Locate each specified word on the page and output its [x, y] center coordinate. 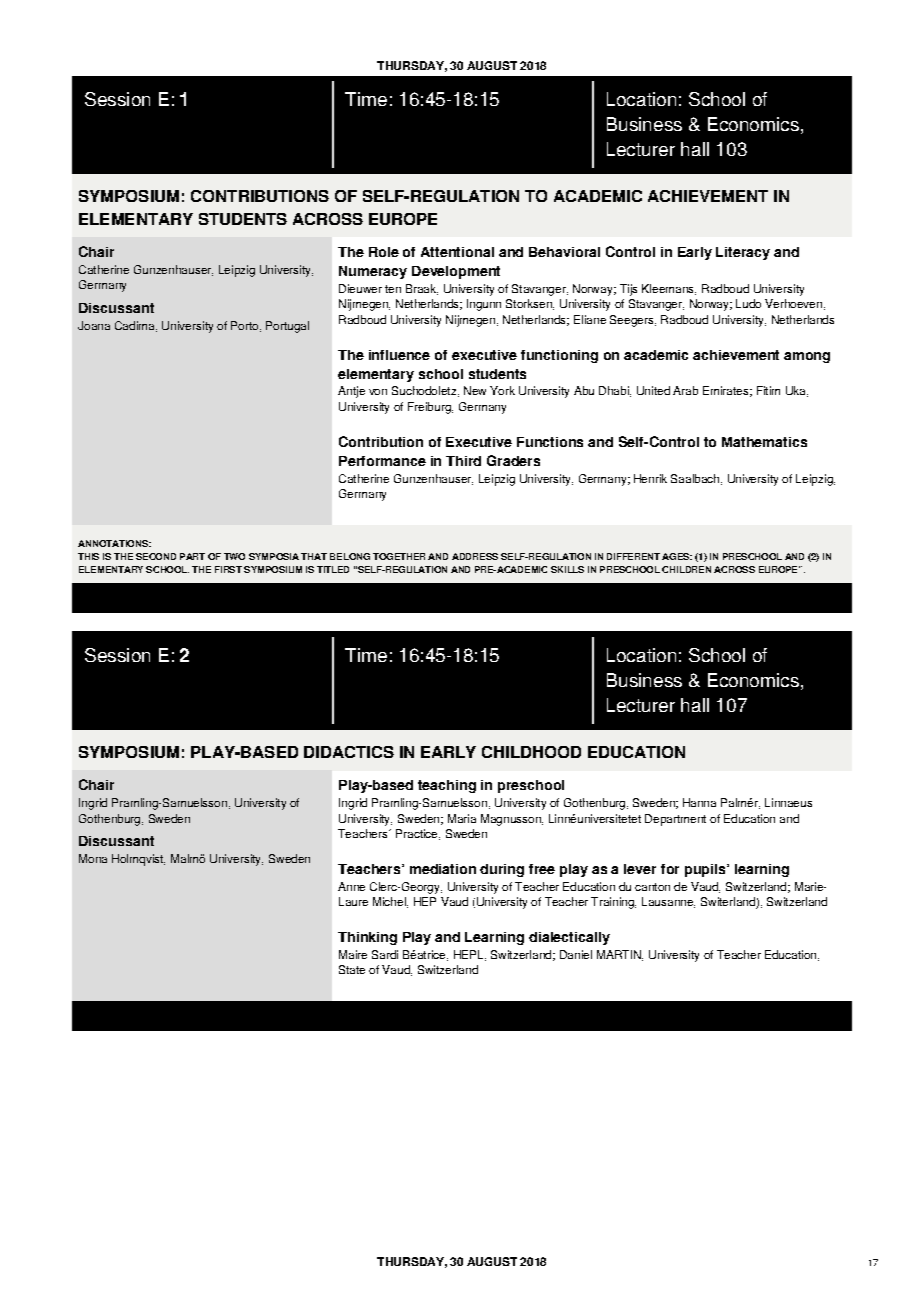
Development [456, 272]
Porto [246, 326]
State [352, 969]
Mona [93, 858]
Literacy [743, 253]
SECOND [156, 556]
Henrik [650, 478]
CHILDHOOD [531, 752]
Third [463, 461]
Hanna [699, 802]
